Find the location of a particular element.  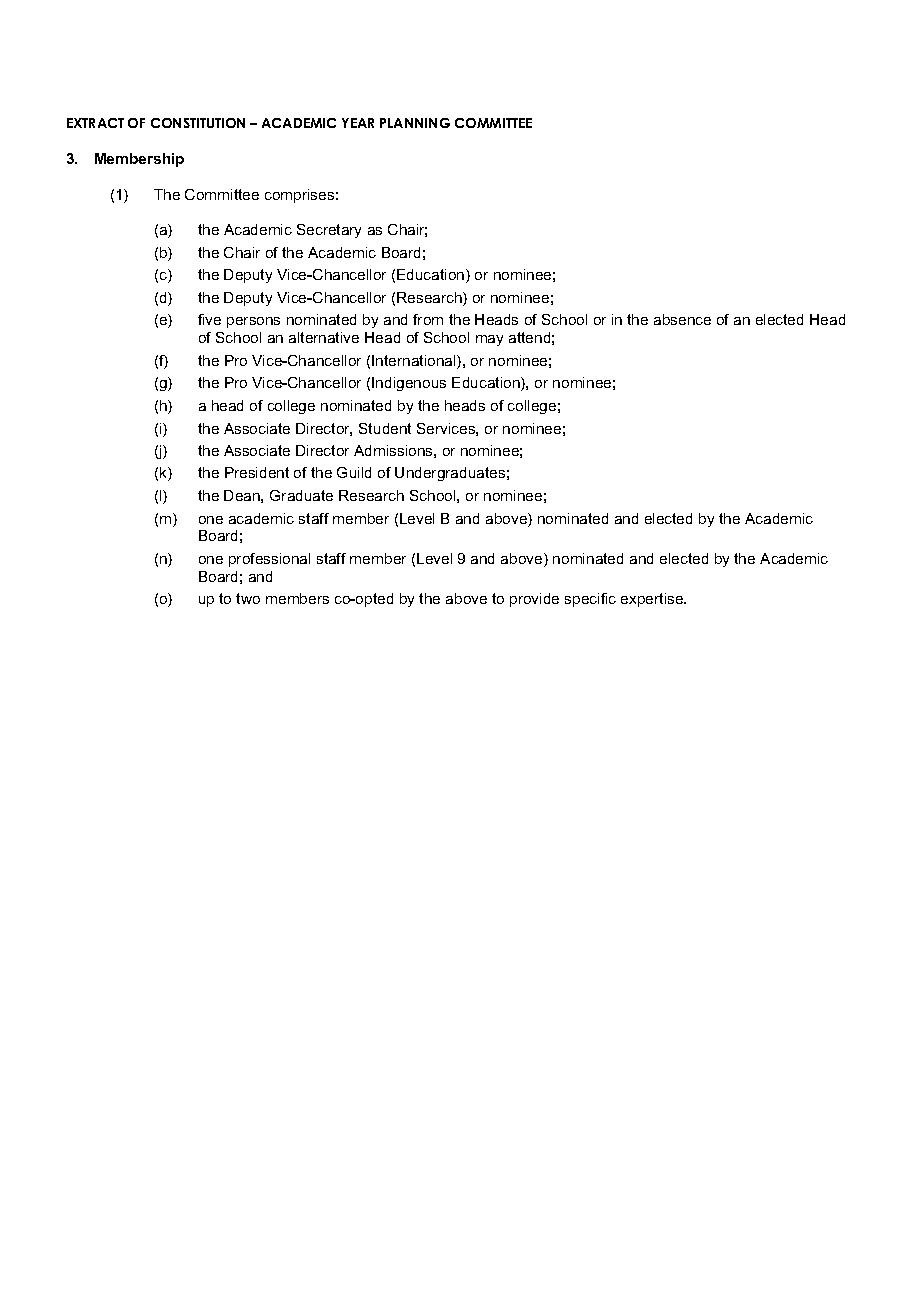

President is located at coordinates (257, 472).
